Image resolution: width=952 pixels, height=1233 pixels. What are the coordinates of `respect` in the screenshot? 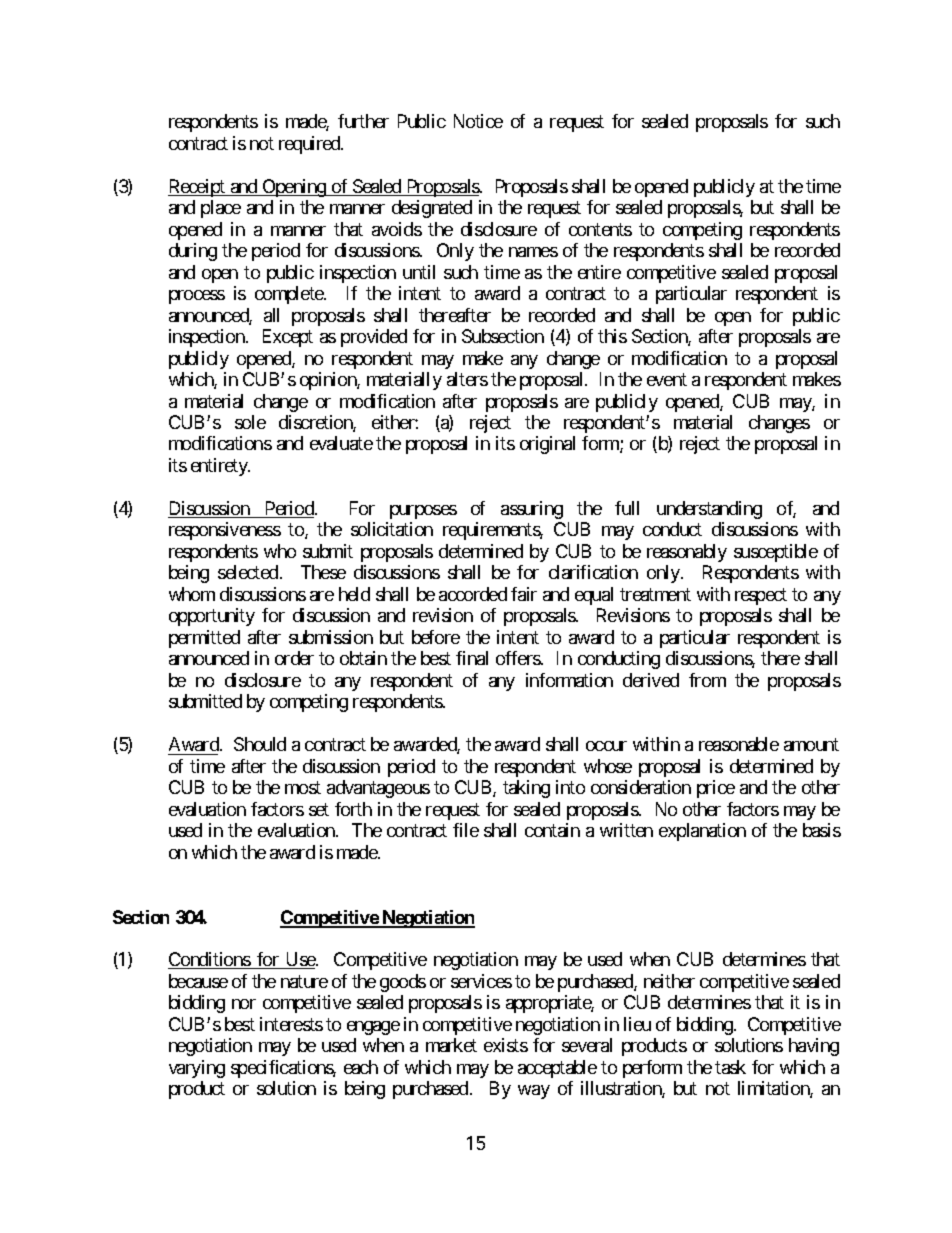 It's located at (761, 596).
